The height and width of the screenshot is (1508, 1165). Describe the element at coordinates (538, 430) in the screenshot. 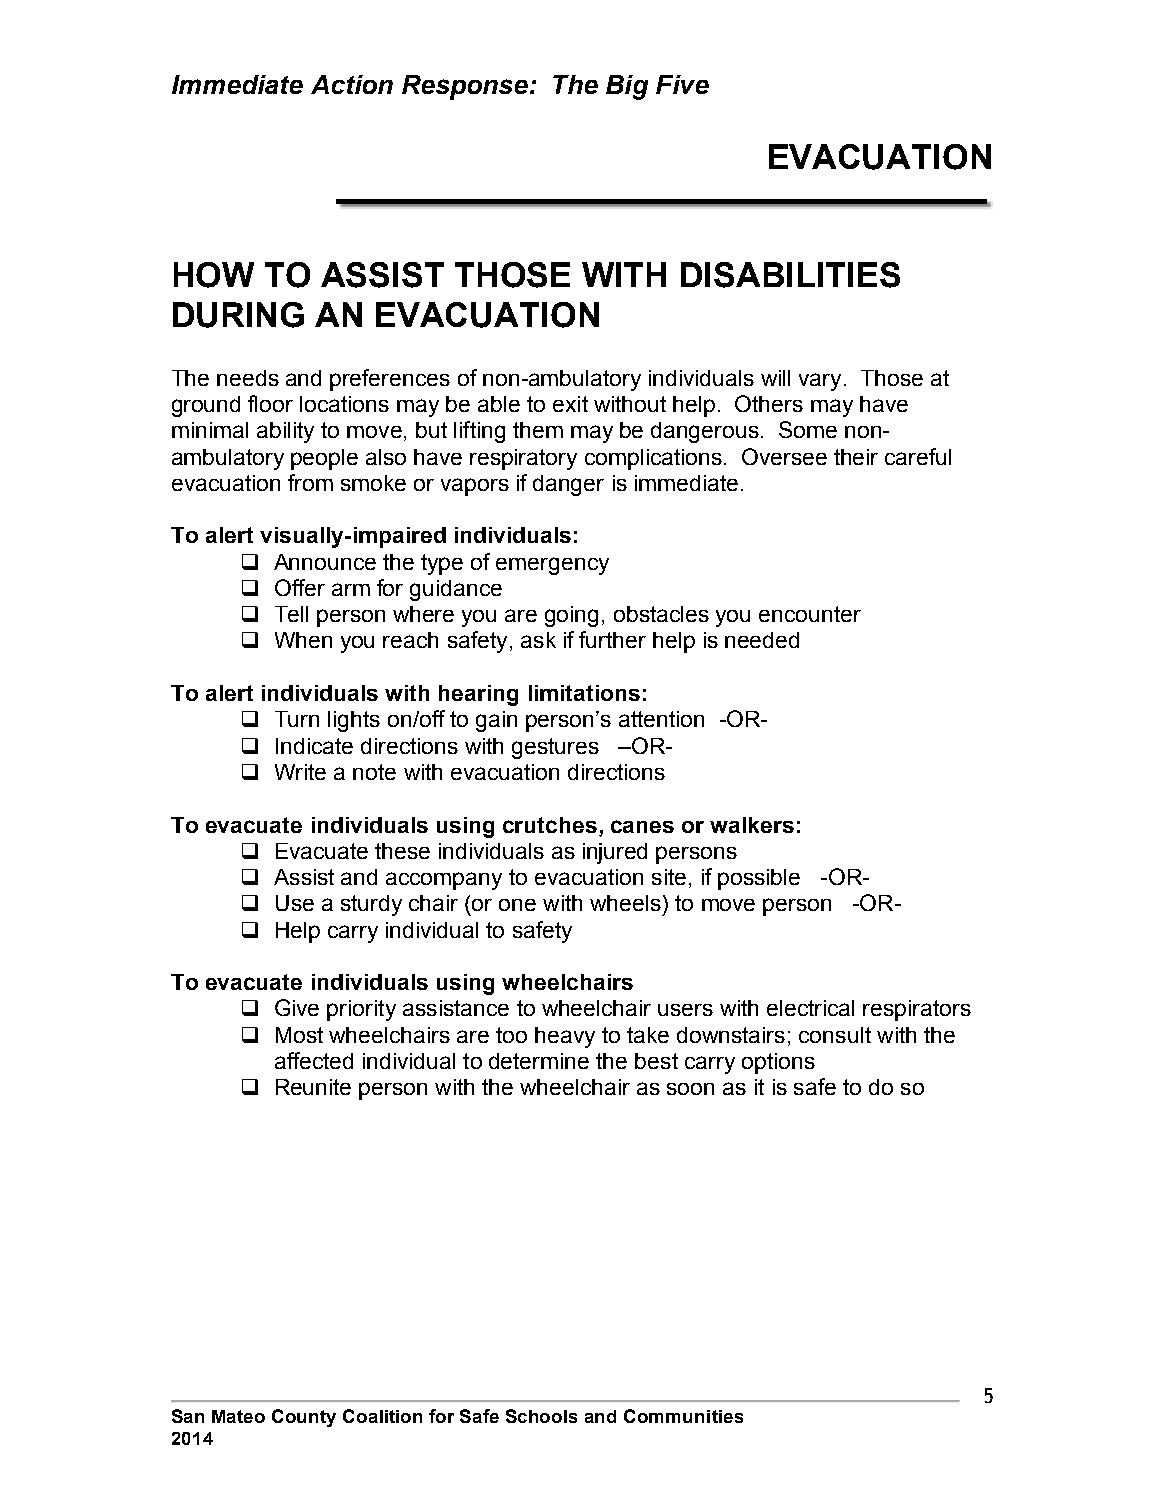

I see `them` at that location.
